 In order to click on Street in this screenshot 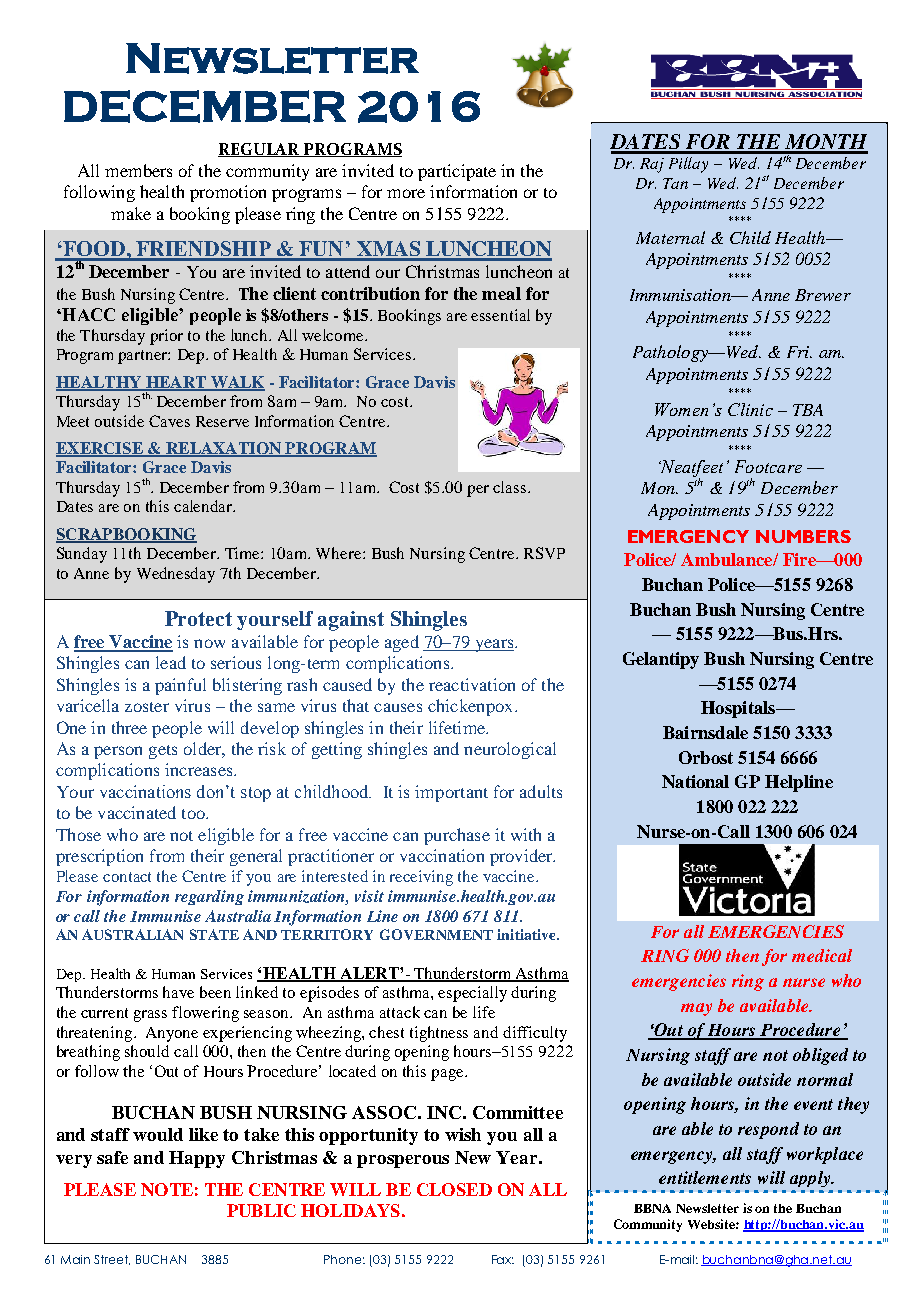, I will do `click(112, 1260)`.
